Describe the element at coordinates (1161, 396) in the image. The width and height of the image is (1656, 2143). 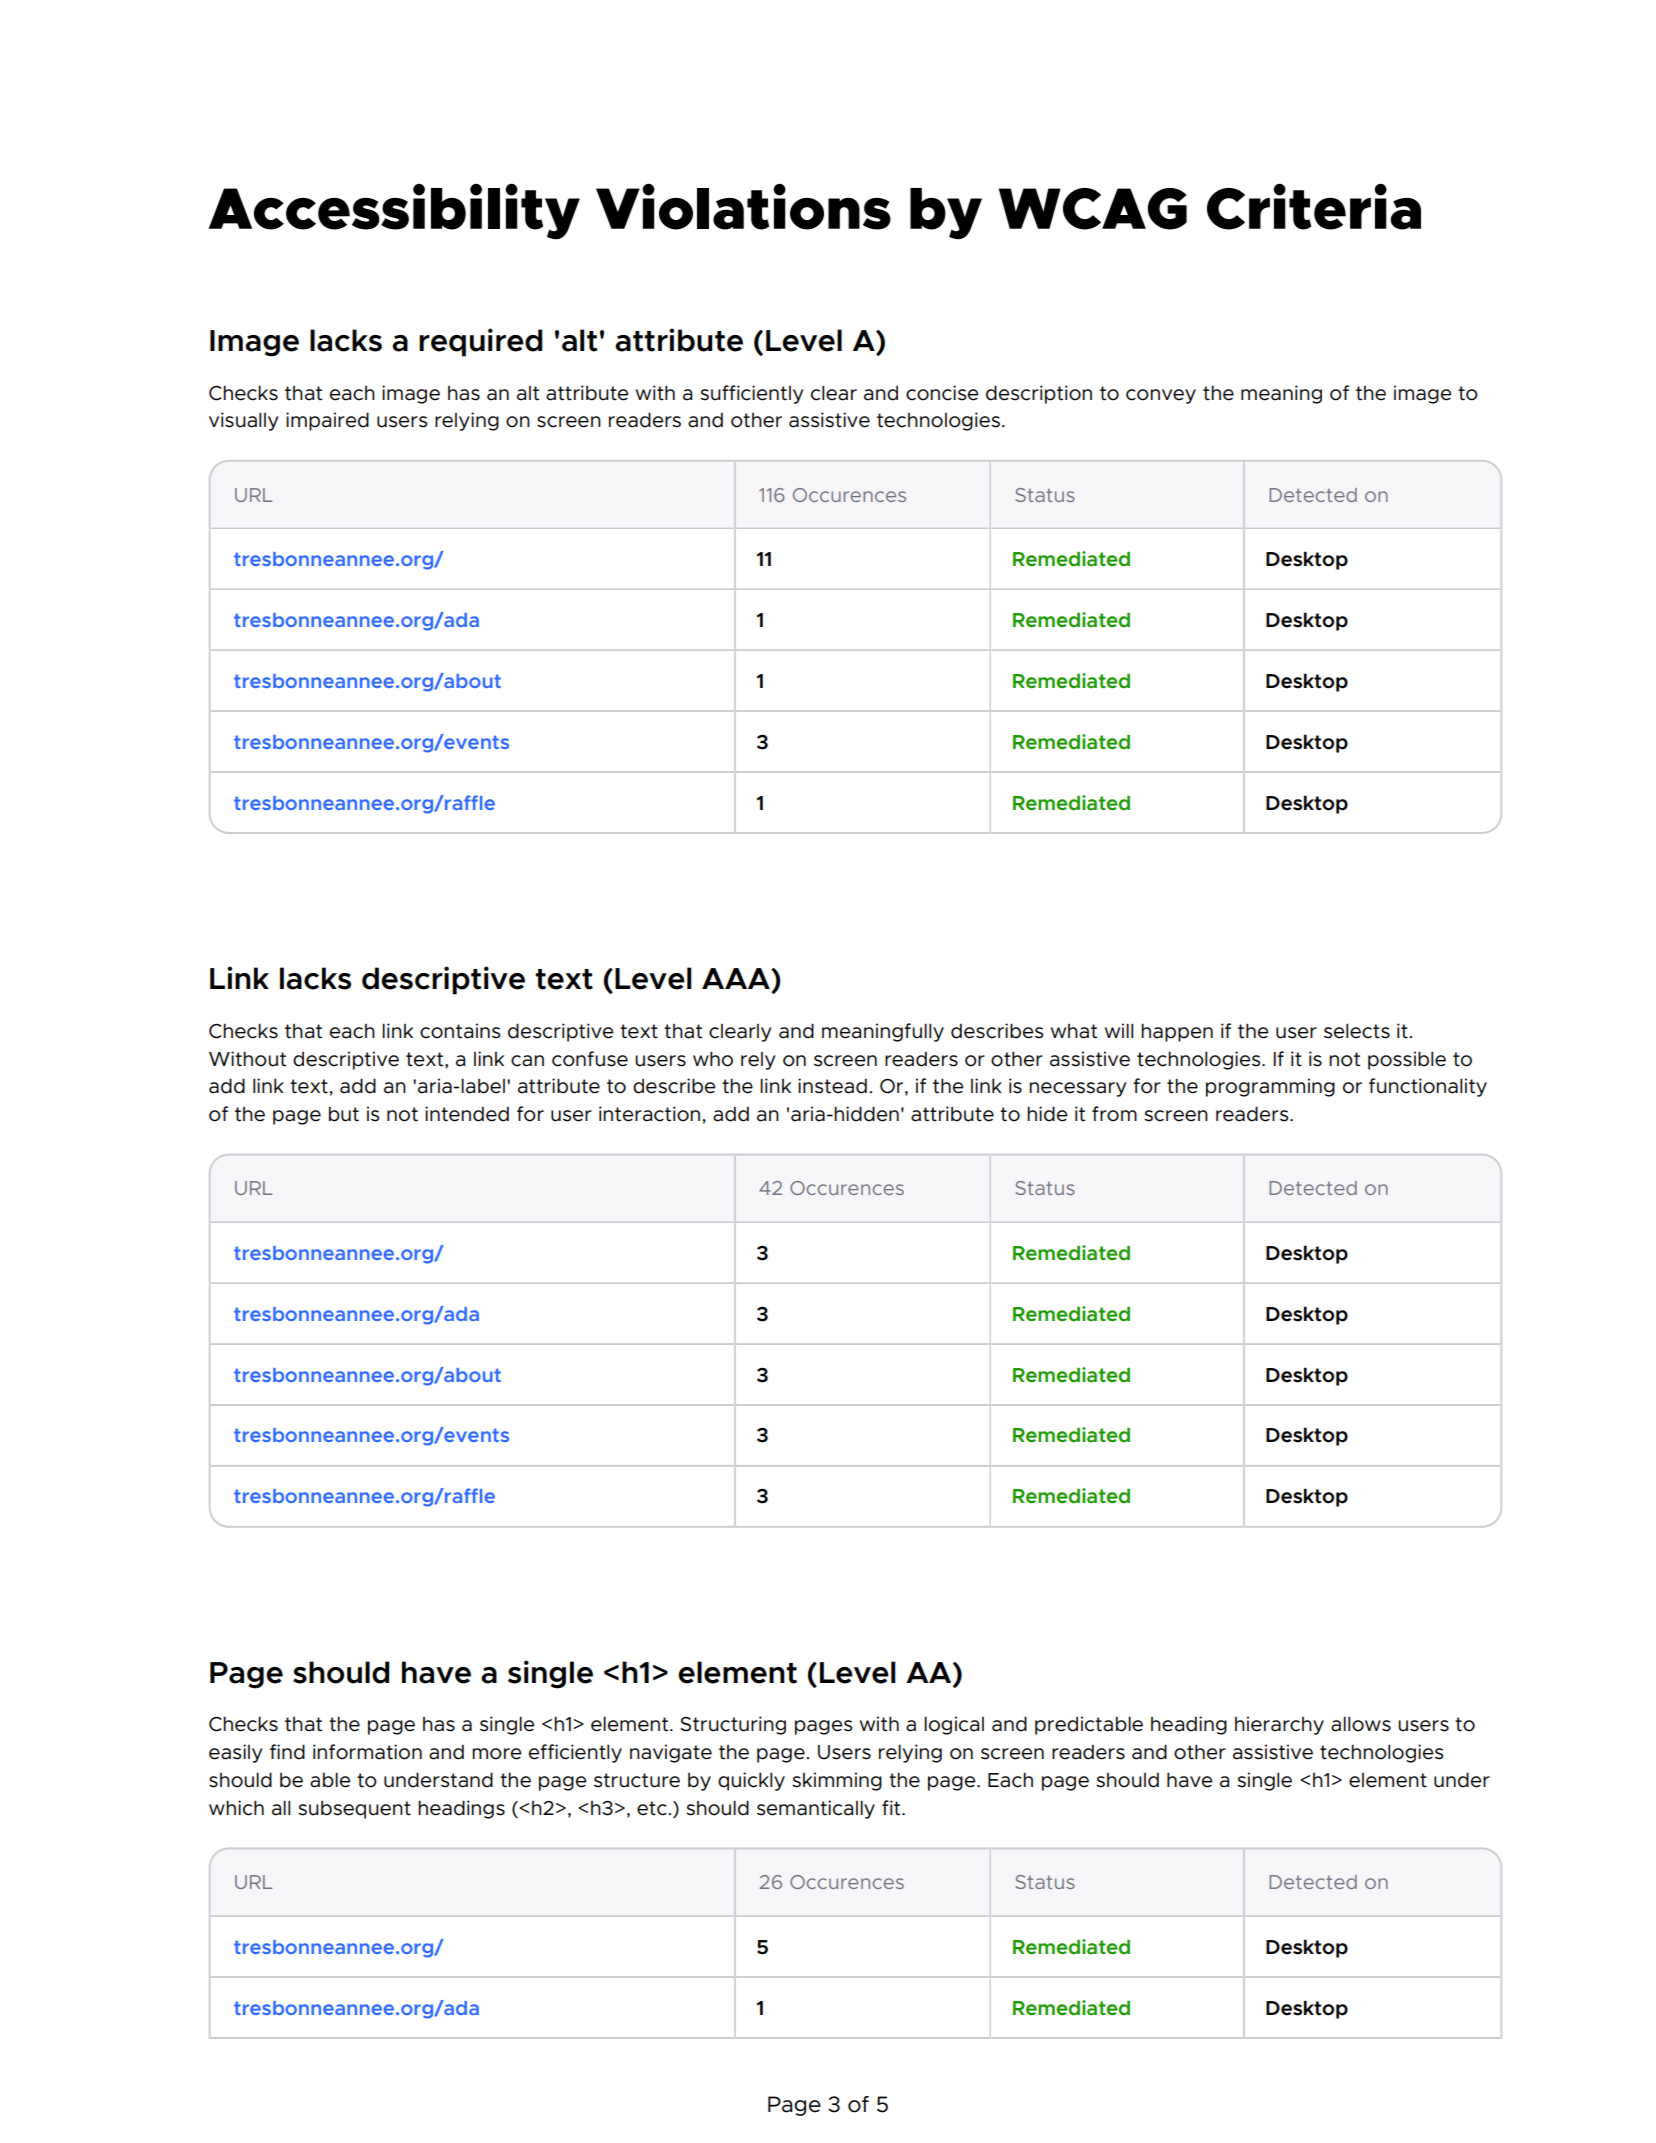
I see `convey` at that location.
